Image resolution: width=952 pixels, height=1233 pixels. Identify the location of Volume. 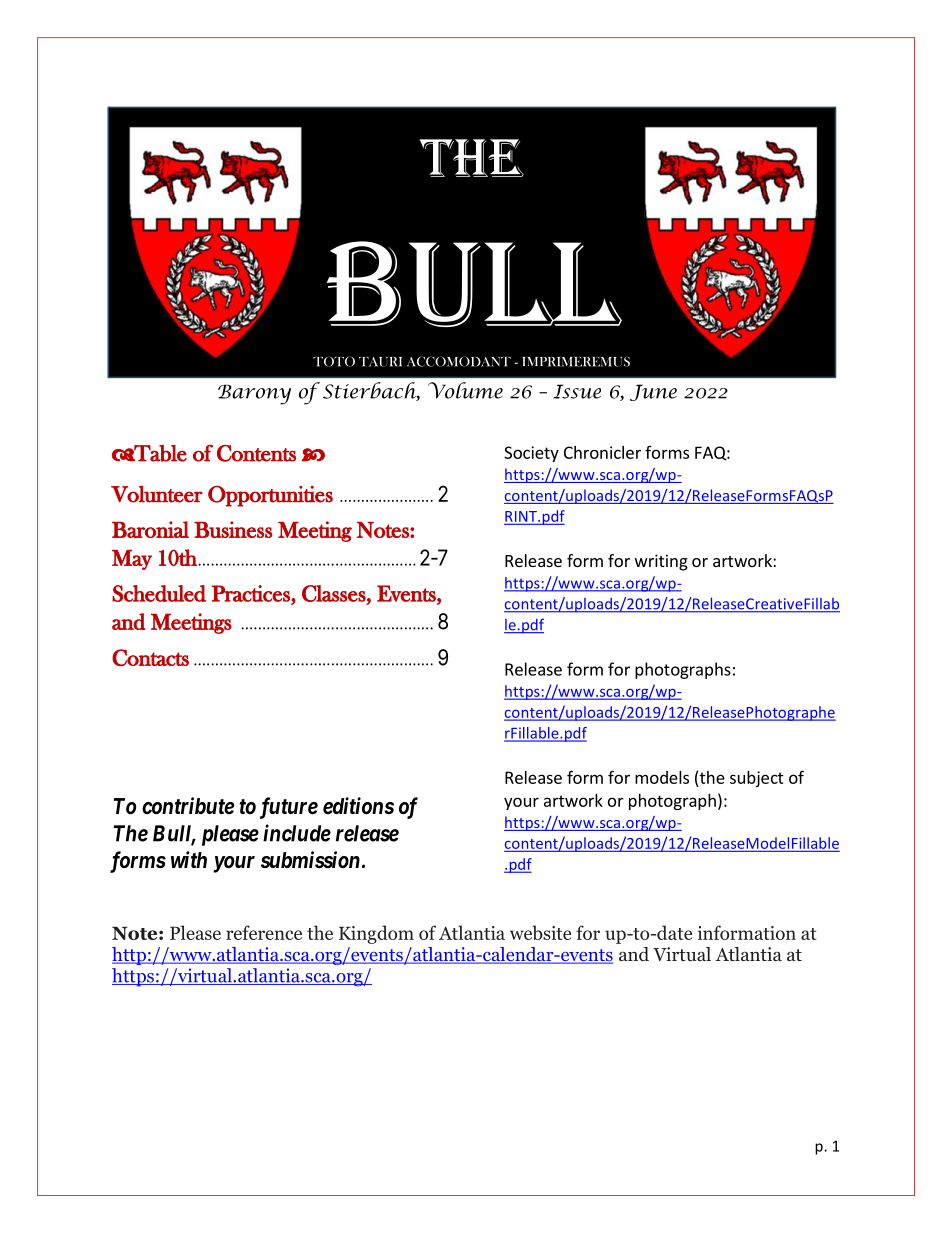
(465, 390).
